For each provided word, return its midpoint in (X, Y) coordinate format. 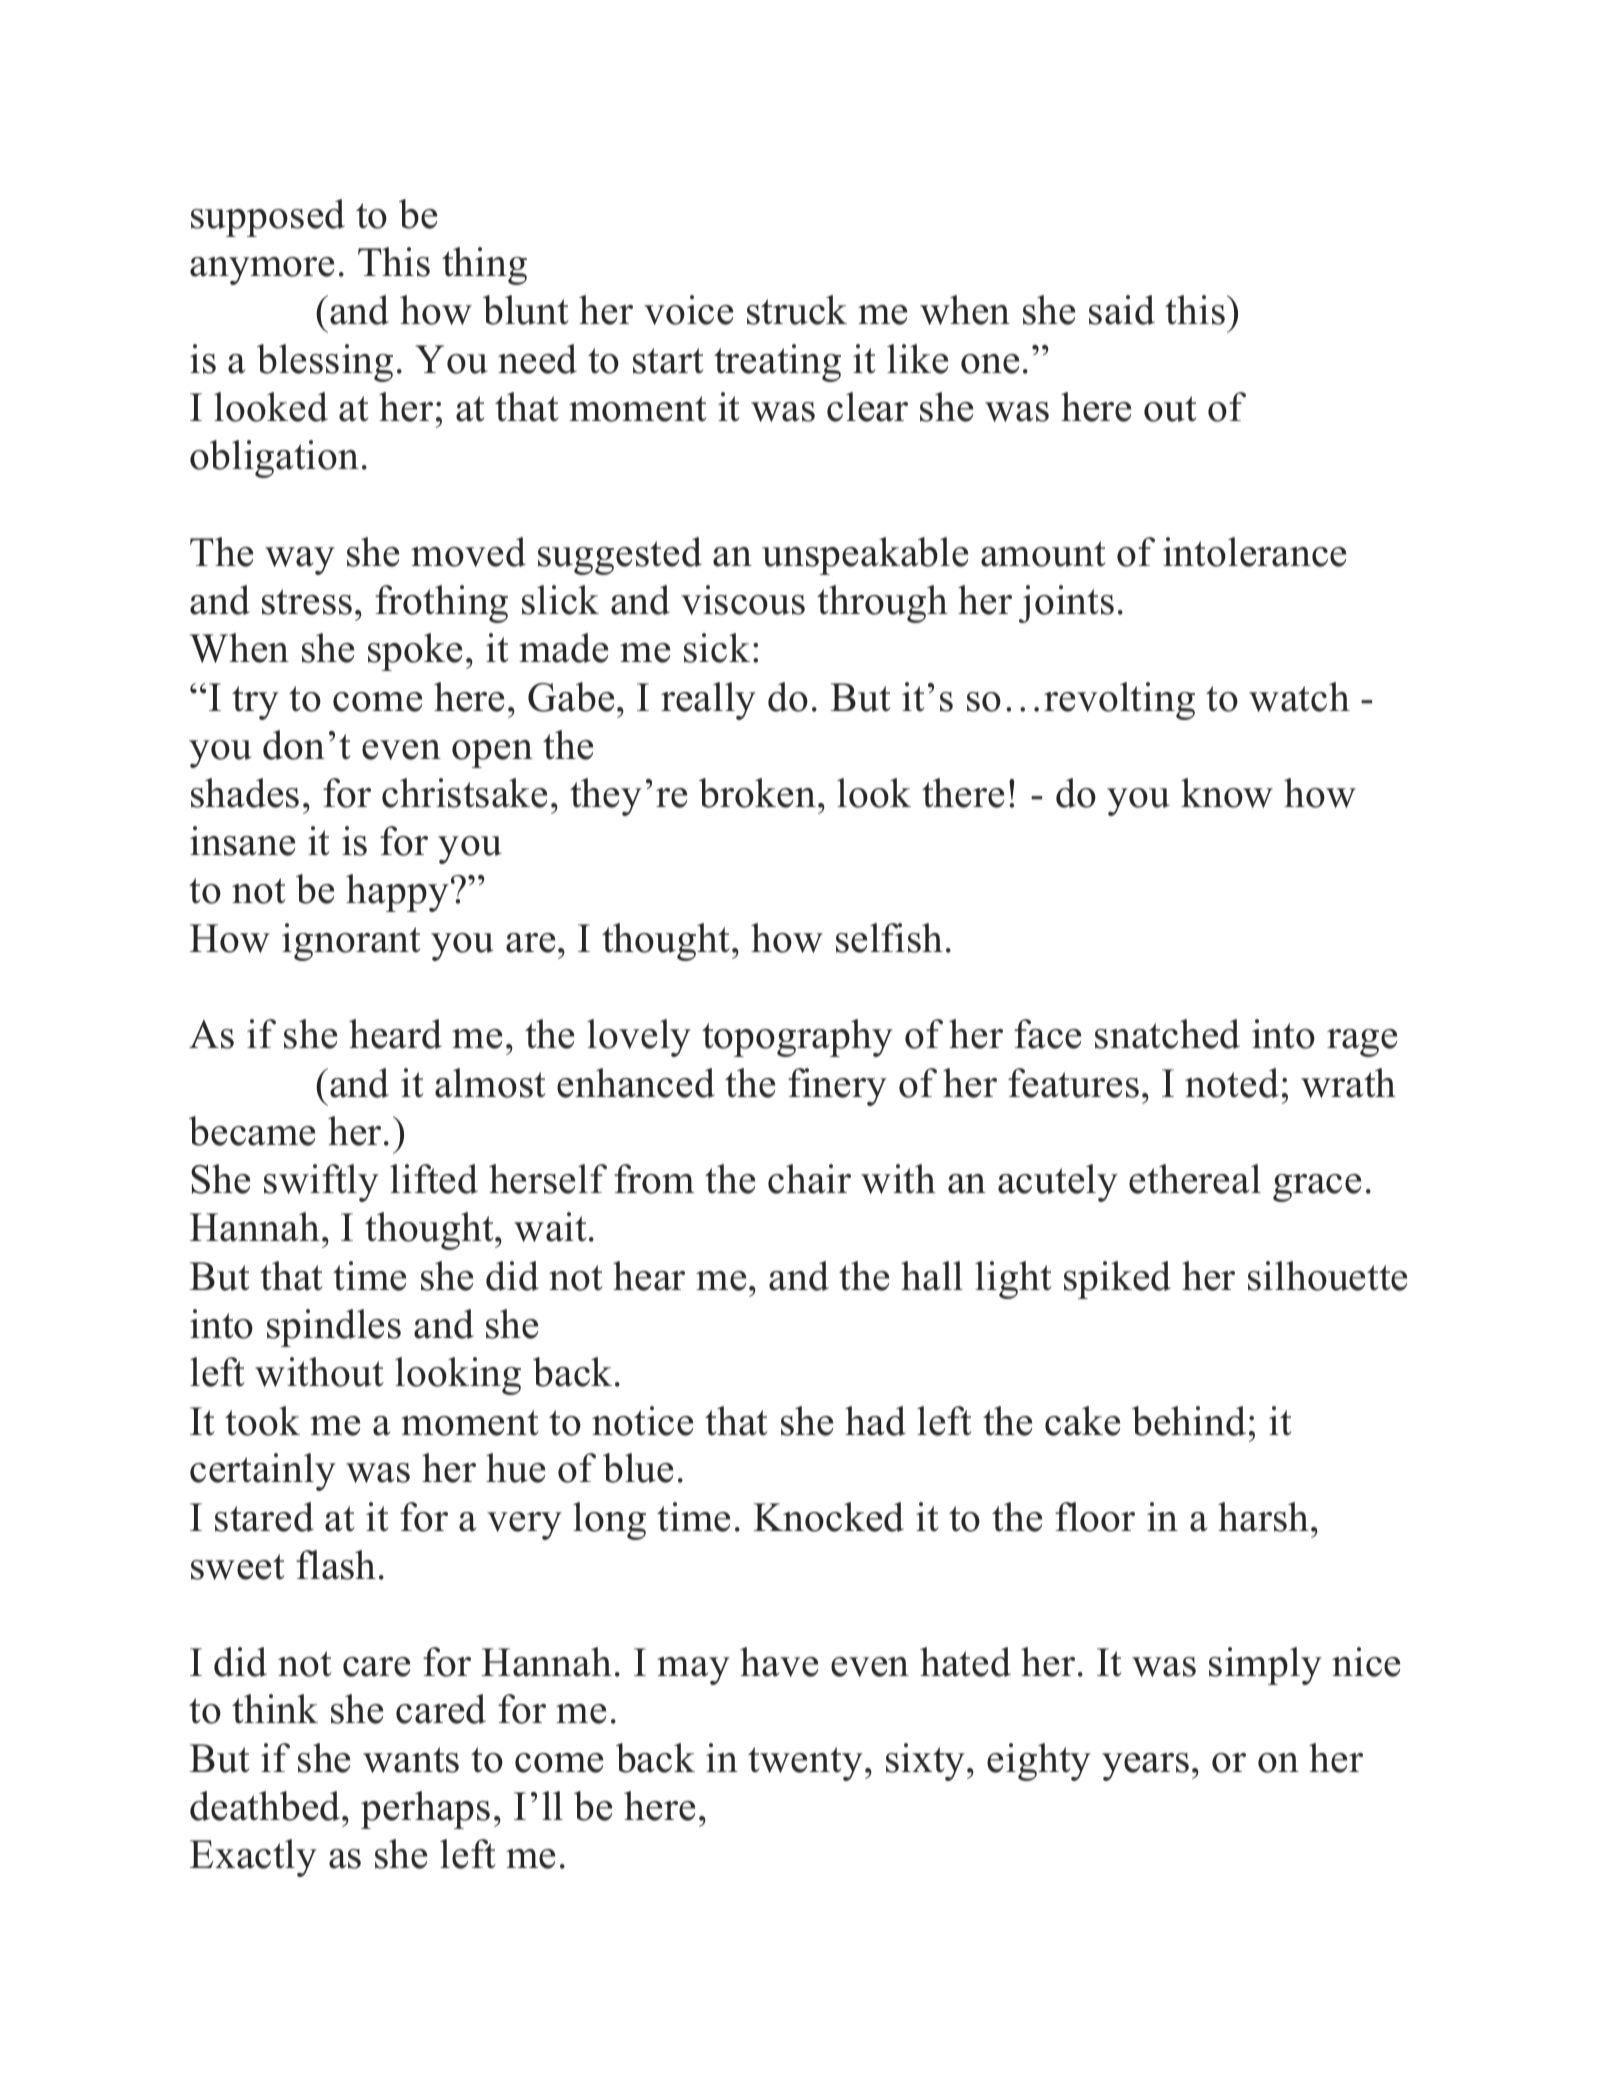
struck (797, 310)
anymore (262, 271)
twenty (805, 1764)
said (1122, 310)
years (1145, 1767)
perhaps (425, 1810)
